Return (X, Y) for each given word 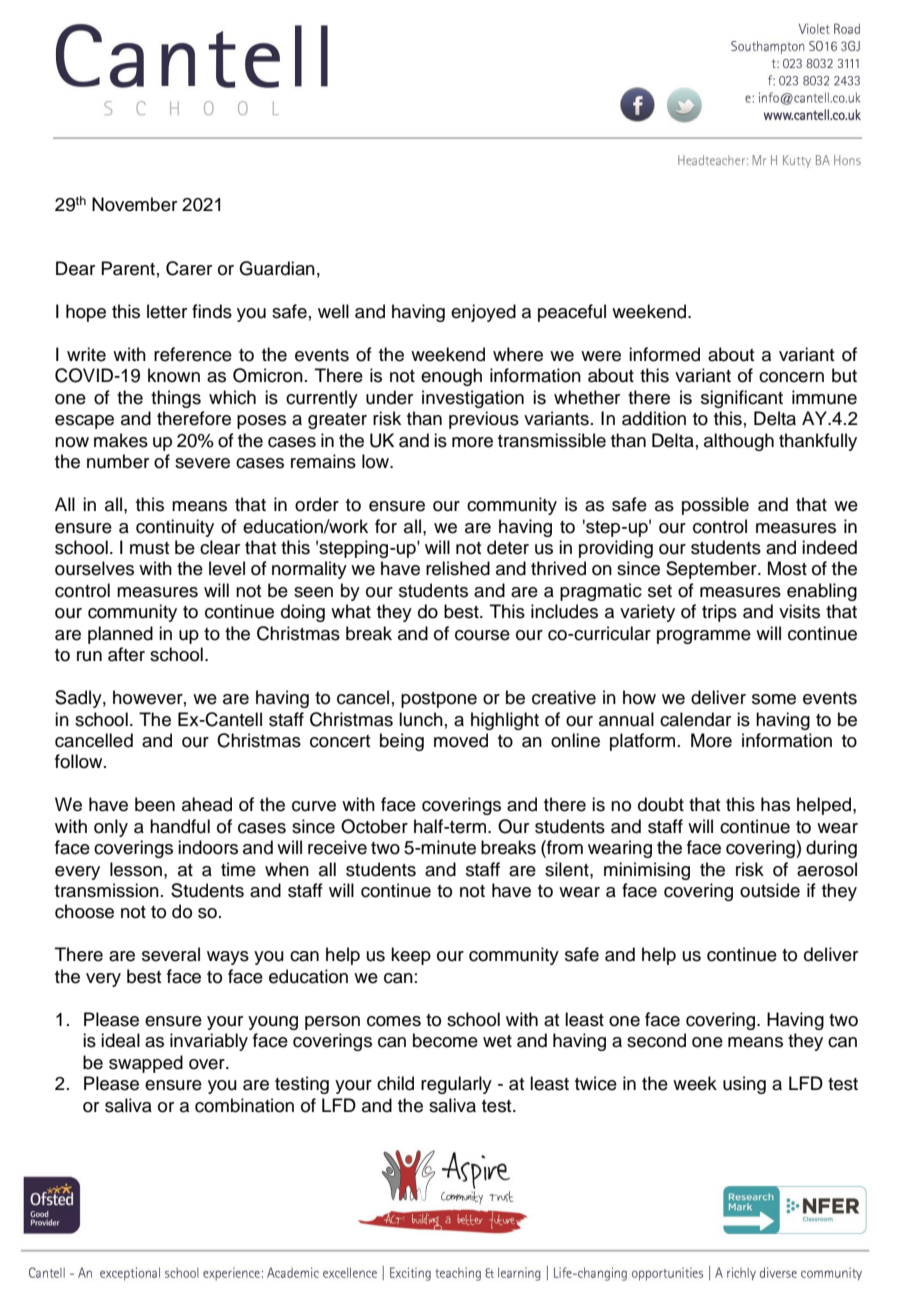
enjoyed (483, 313)
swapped (146, 1064)
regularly (456, 1085)
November (134, 204)
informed (664, 354)
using (744, 1085)
